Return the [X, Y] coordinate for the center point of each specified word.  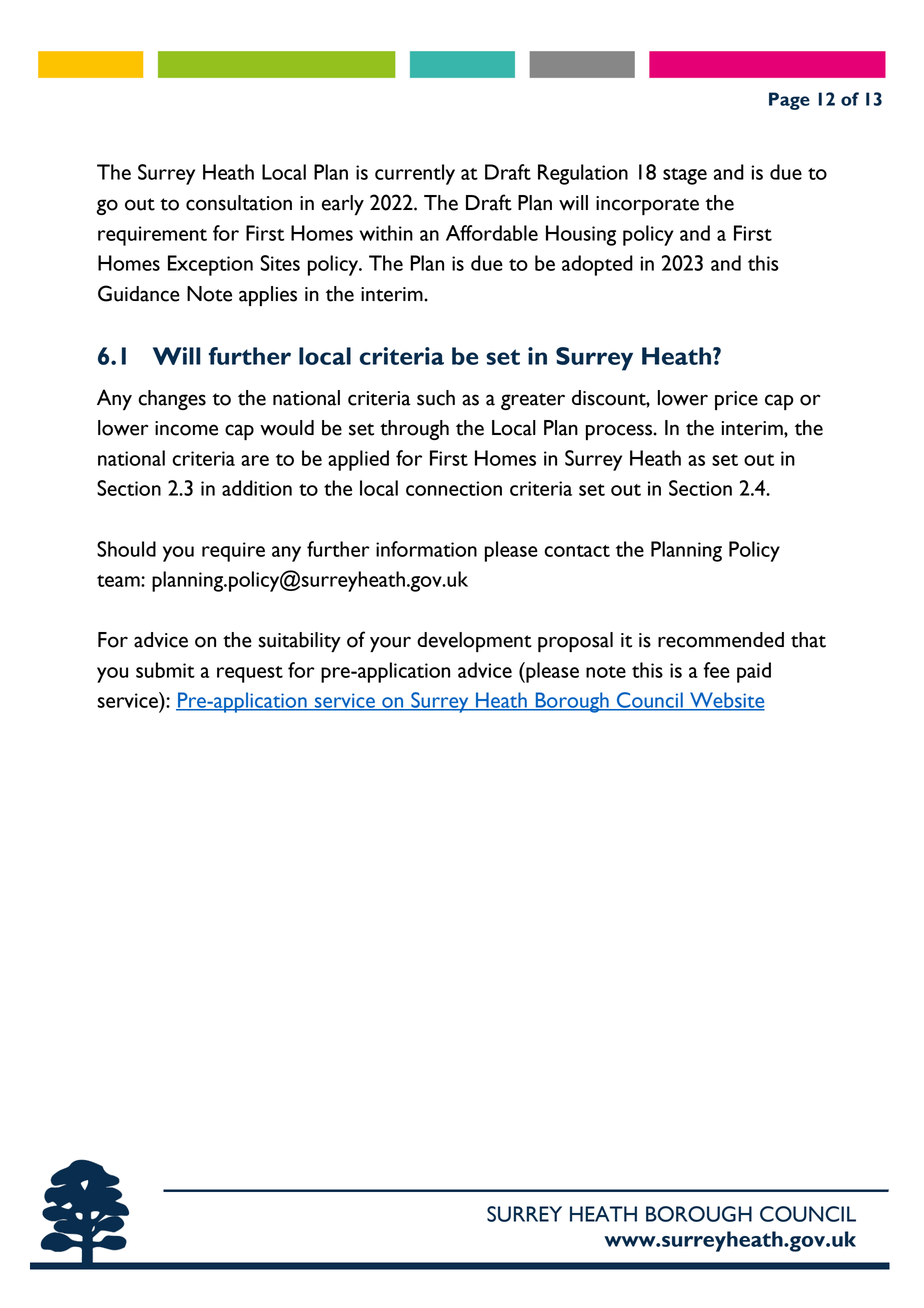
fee [716, 670]
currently [415, 174]
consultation [239, 203]
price [736, 400]
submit [165, 670]
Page [789, 101]
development [474, 642]
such [436, 398]
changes [172, 400]
